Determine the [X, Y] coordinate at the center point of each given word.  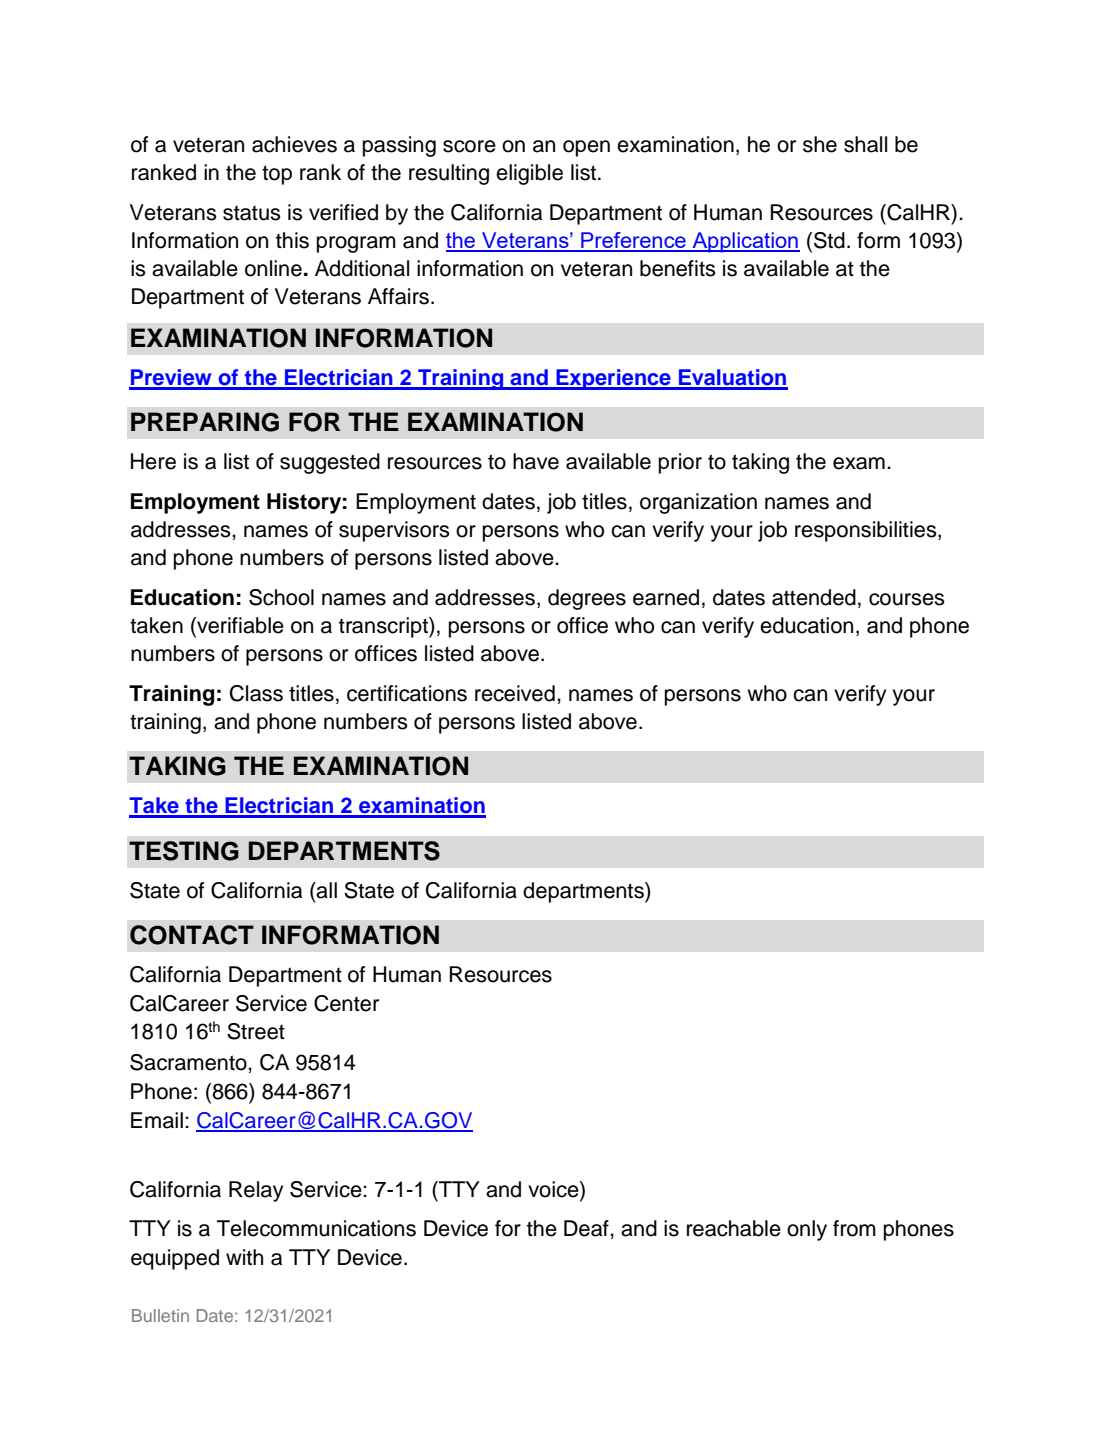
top [277, 175]
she [820, 144]
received [515, 693]
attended [814, 597]
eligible [529, 174]
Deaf [587, 1228]
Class [256, 693]
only [807, 1230]
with [244, 1257]
